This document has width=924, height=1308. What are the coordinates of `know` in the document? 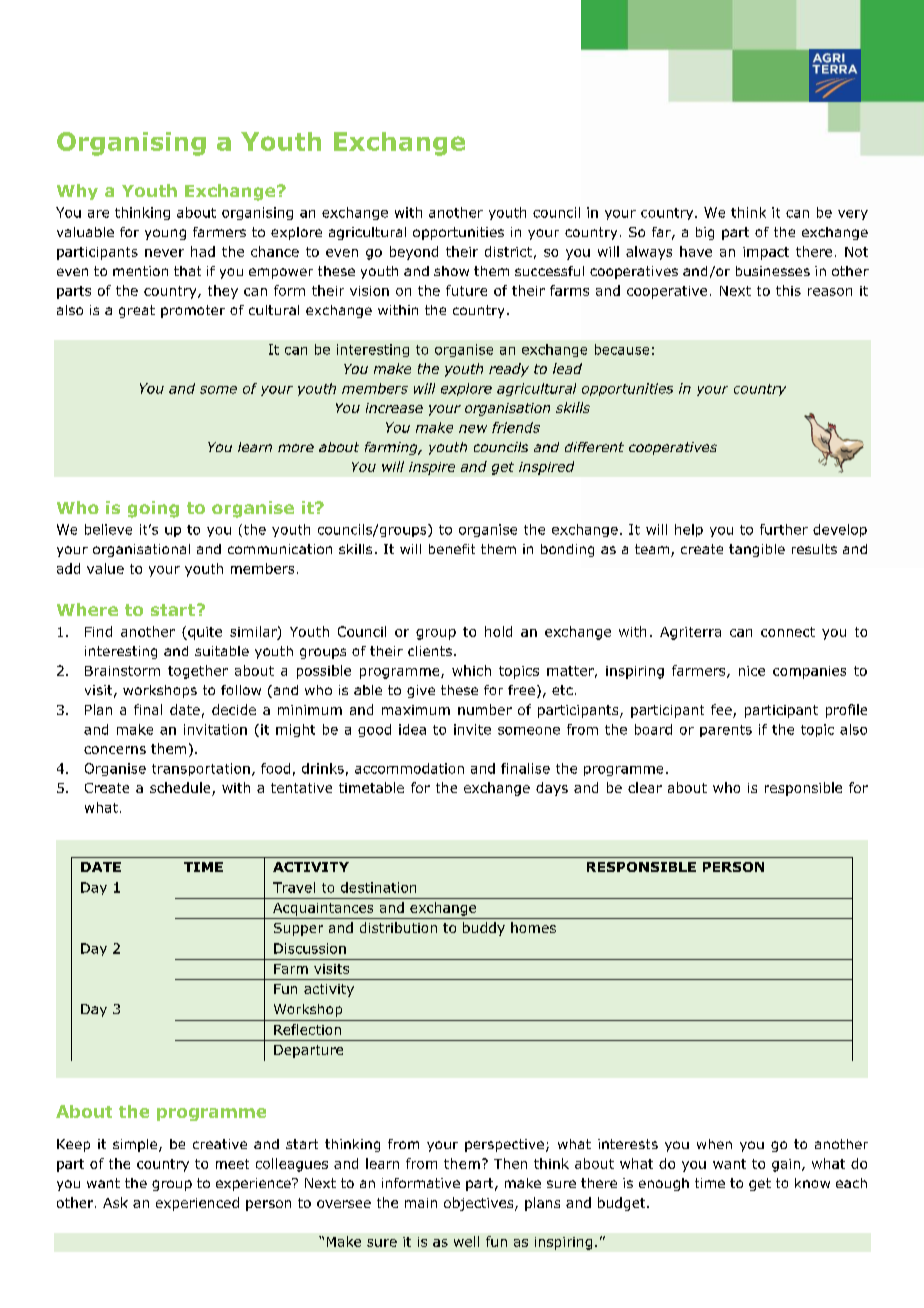 It's located at (812, 1183).
